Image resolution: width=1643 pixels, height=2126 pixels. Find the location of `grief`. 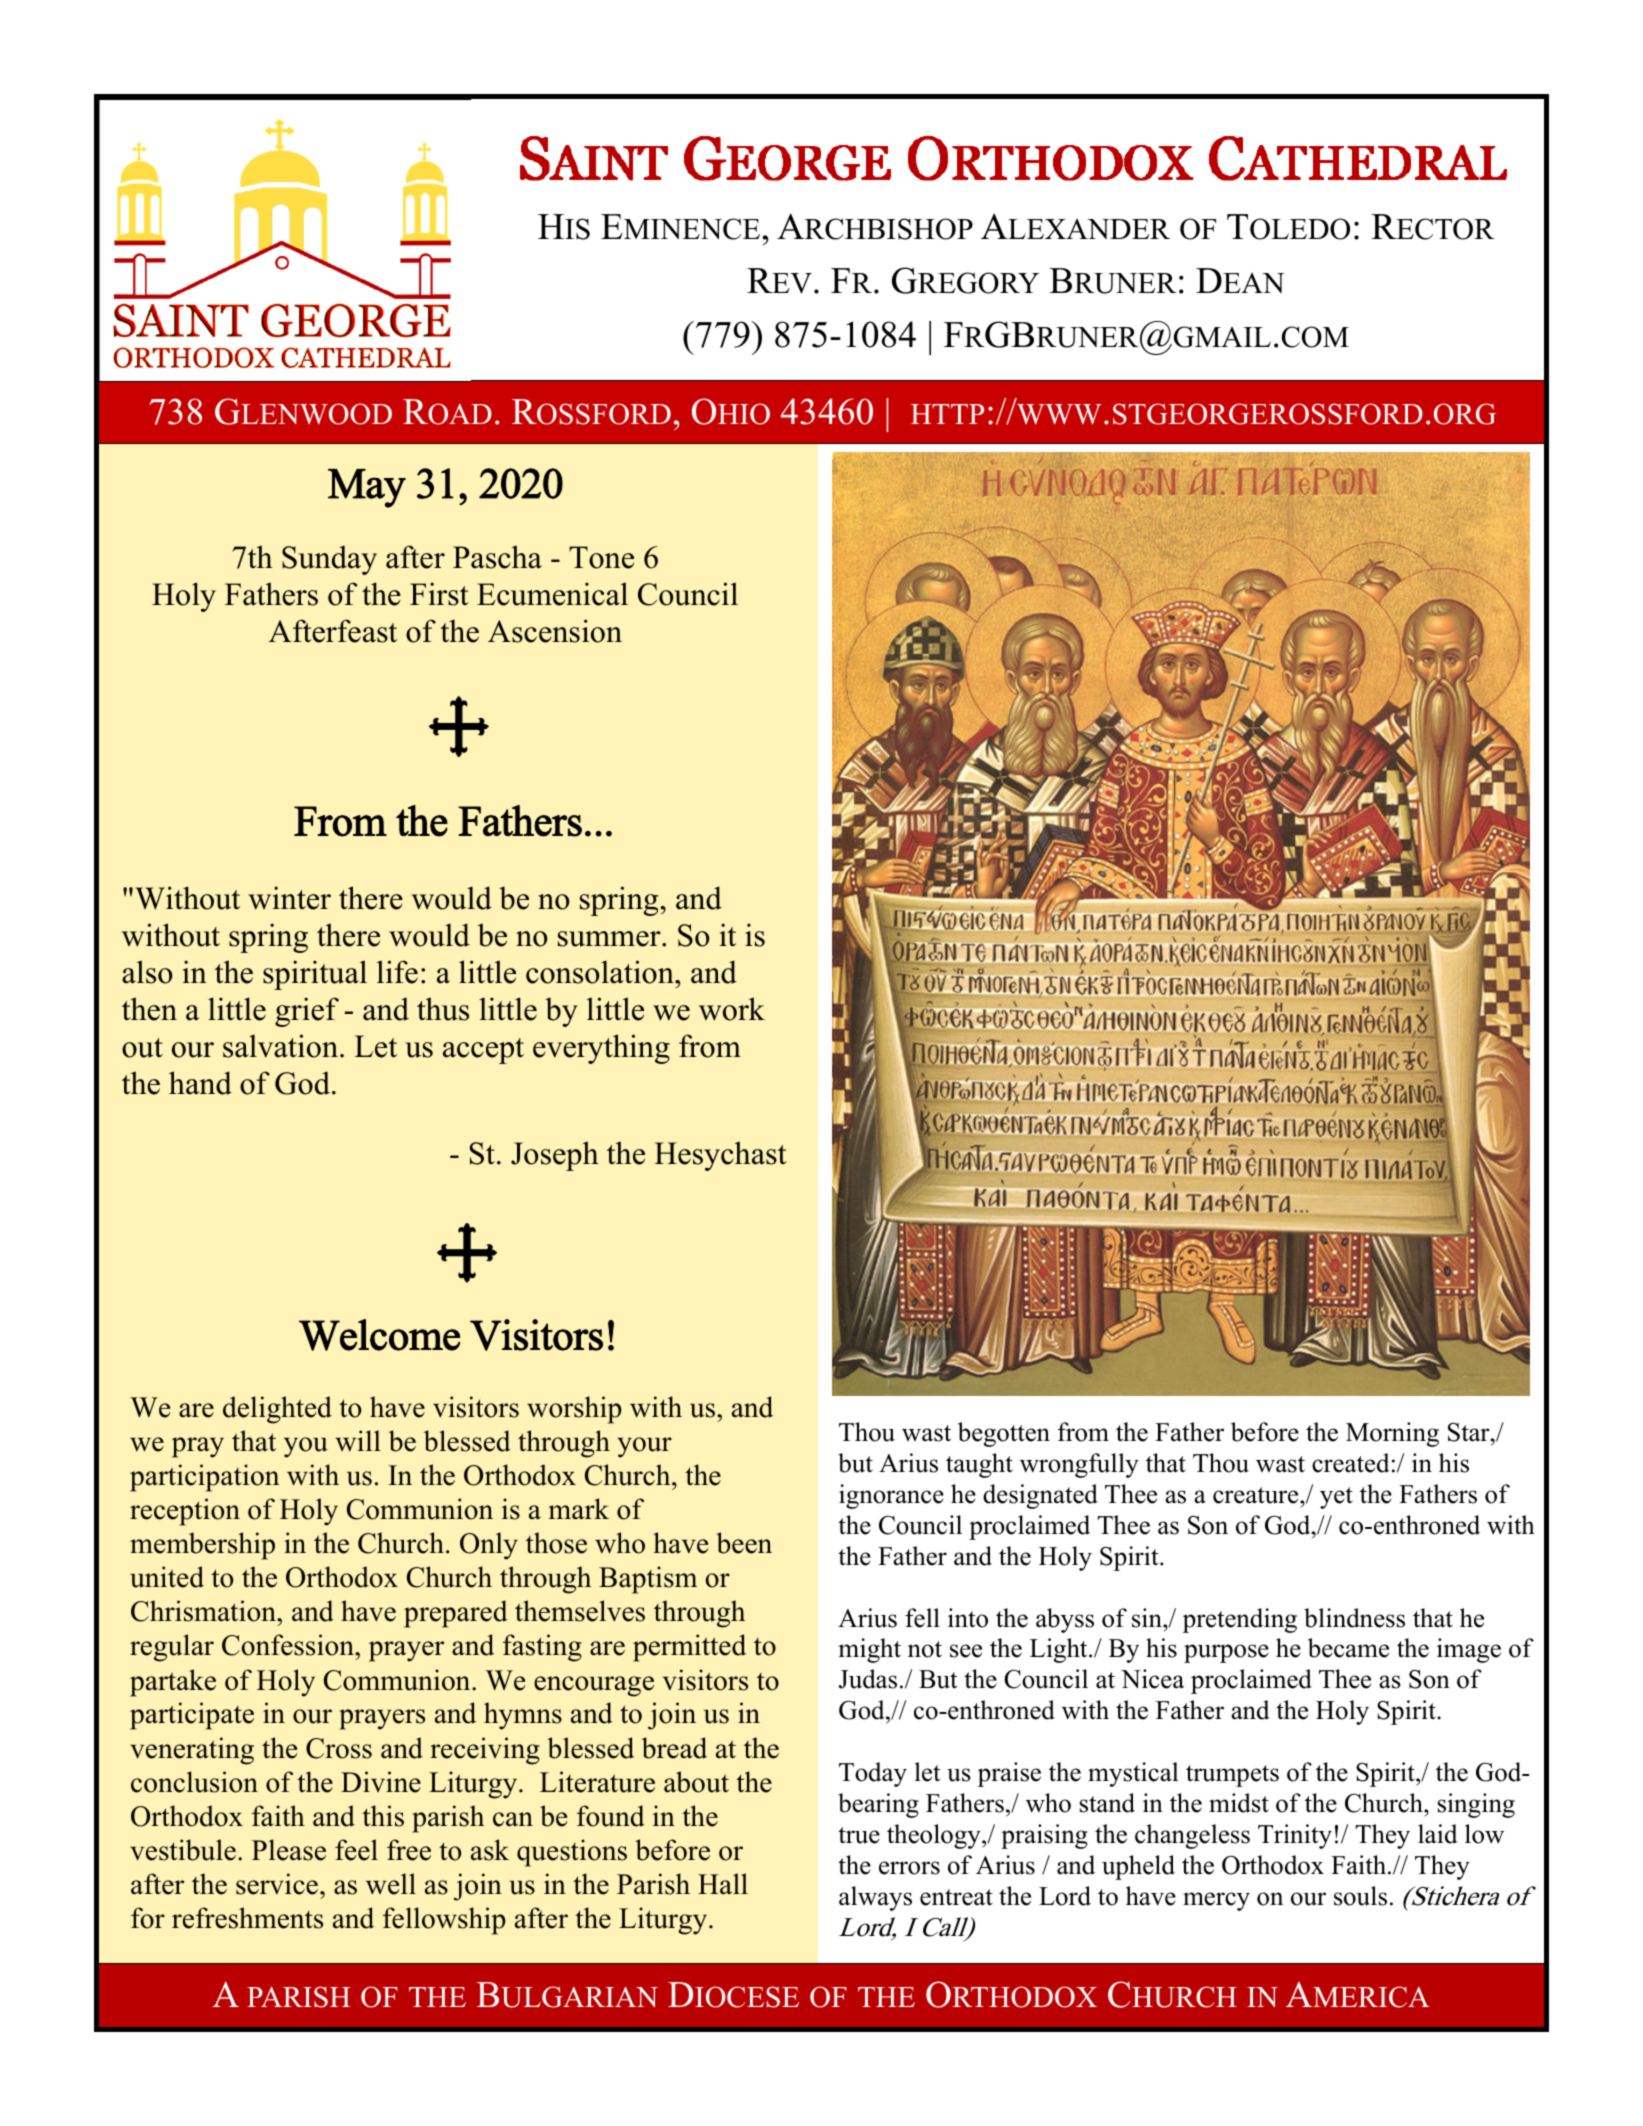

grief is located at coordinates (307, 1012).
